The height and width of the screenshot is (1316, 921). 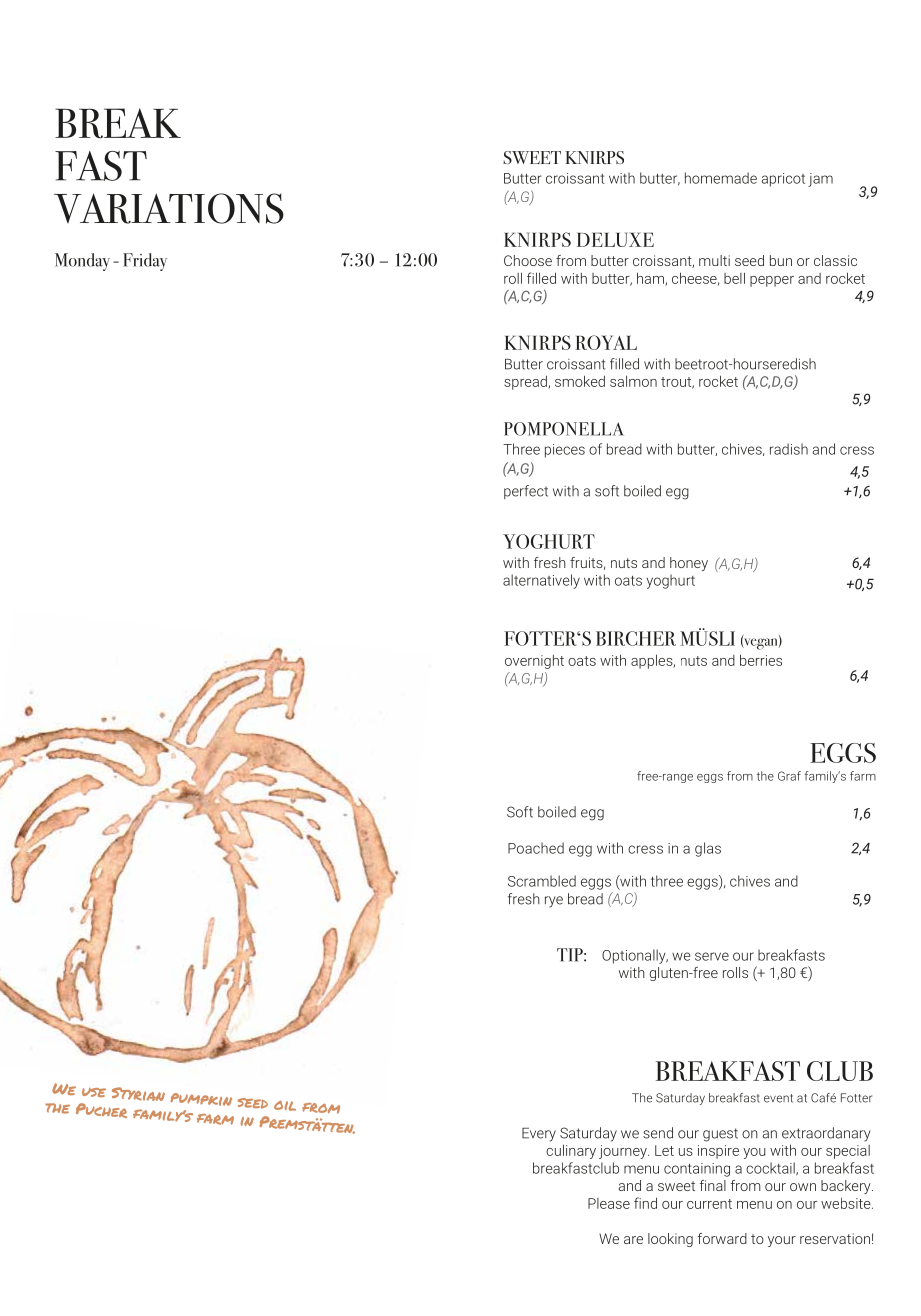 What do you see at coordinates (542, 881) in the screenshot?
I see `Scrambled` at bounding box center [542, 881].
